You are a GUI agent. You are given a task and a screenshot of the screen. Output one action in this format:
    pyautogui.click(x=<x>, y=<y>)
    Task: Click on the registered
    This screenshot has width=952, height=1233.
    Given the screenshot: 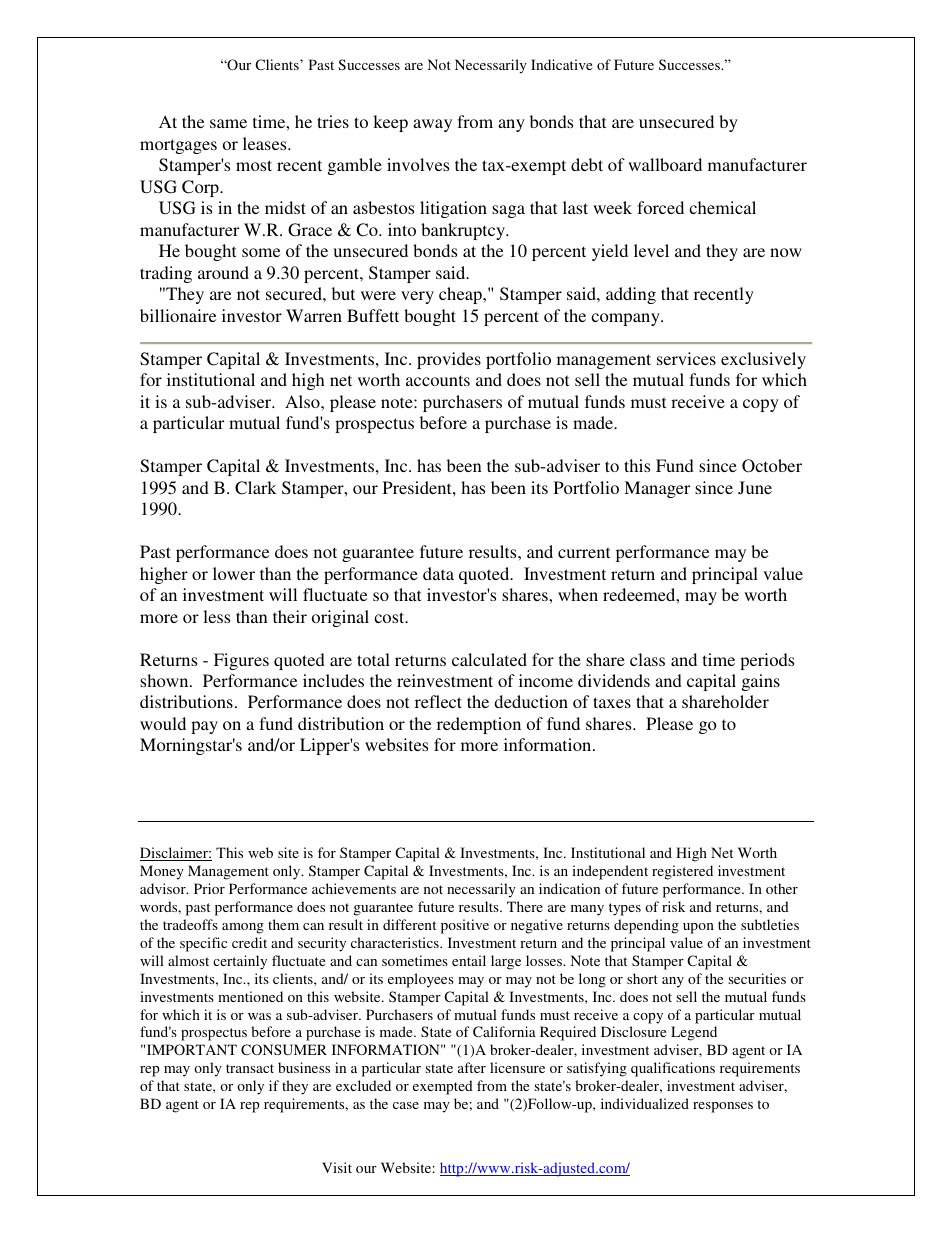 What is the action you would take?
    pyautogui.click(x=682, y=872)
